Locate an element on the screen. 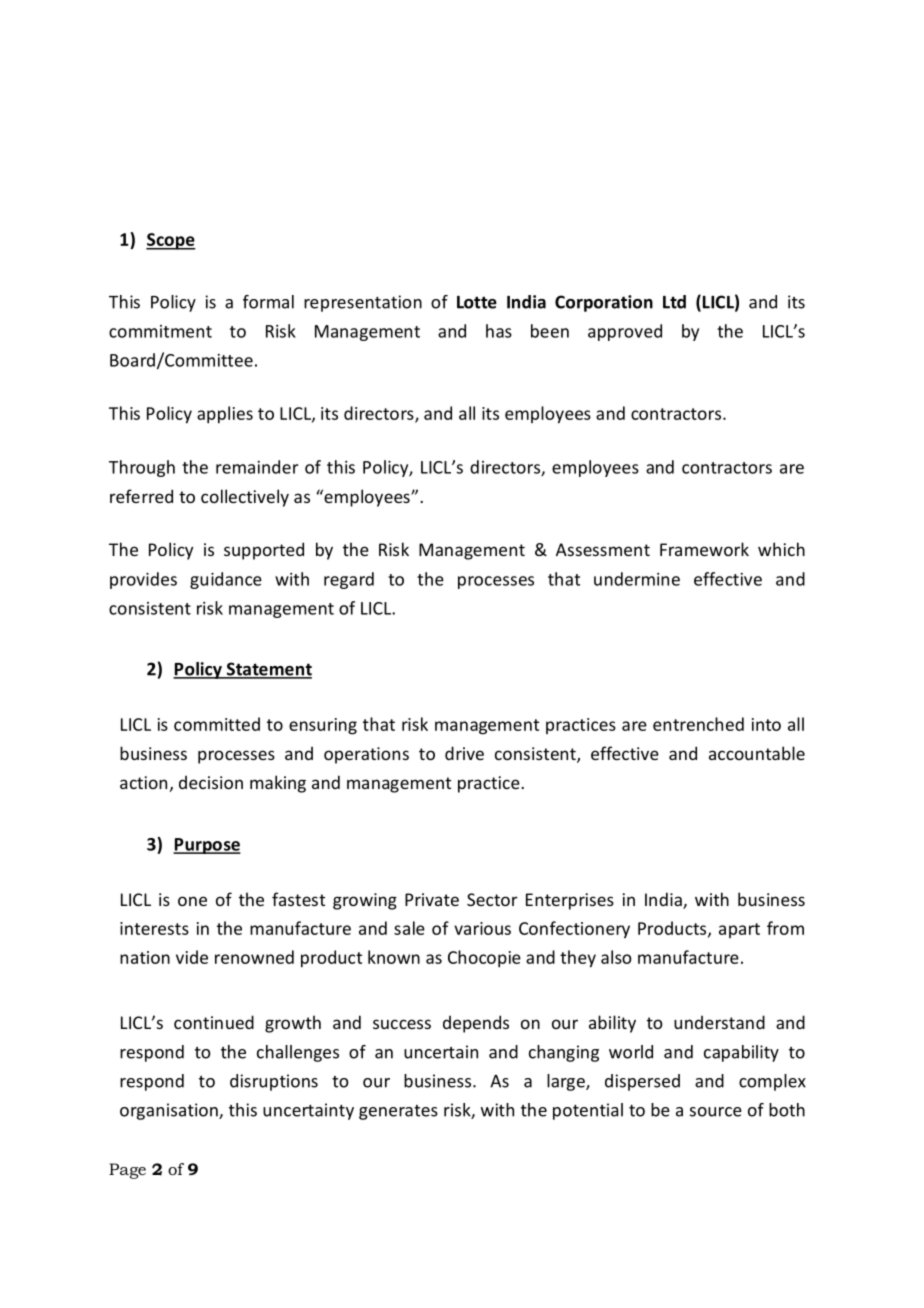  Scope is located at coordinates (171, 241).
